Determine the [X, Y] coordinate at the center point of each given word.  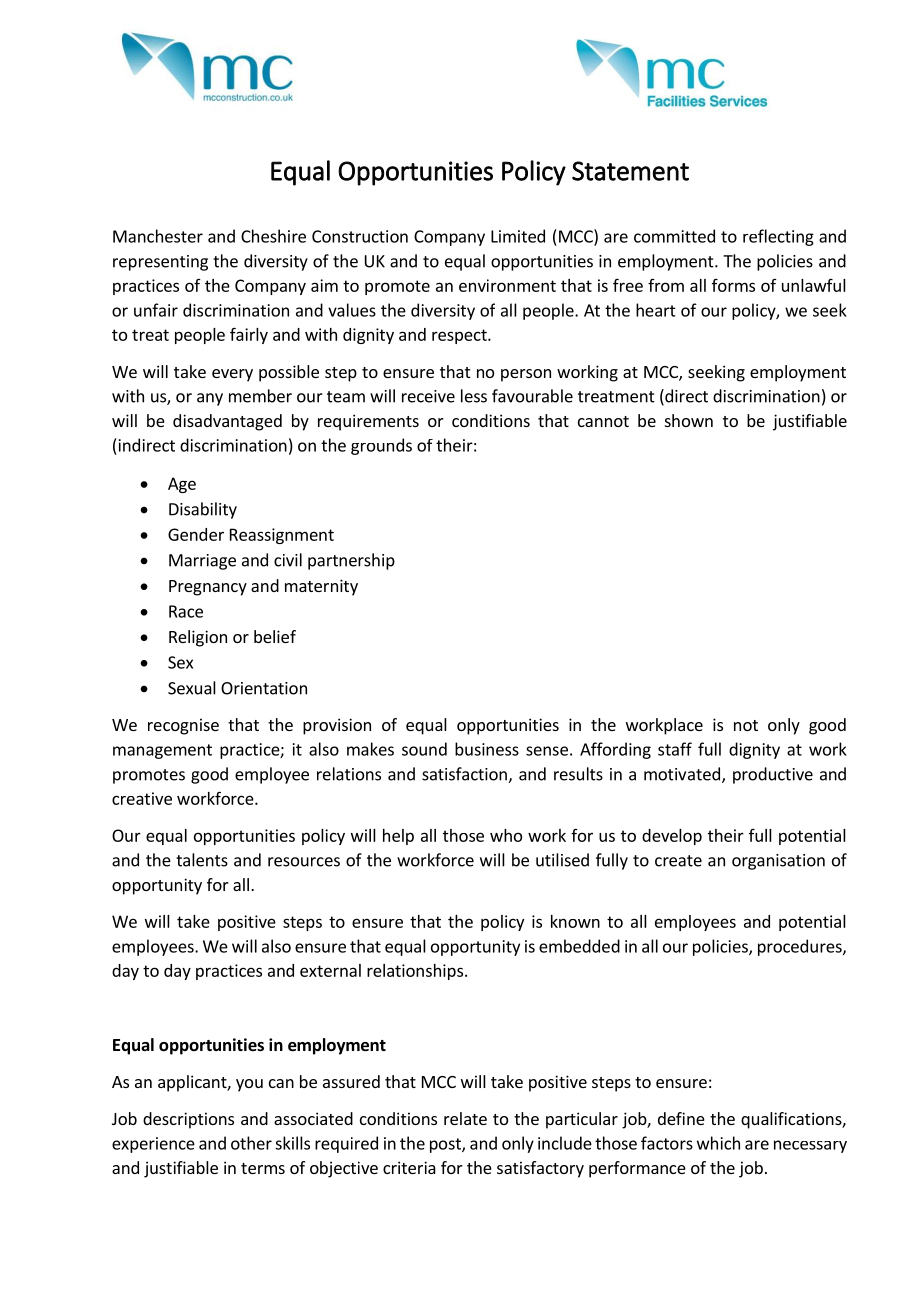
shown [689, 420]
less [474, 396]
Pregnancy [208, 588]
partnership [351, 561]
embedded [579, 946]
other [251, 1143]
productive [773, 775]
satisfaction [465, 775]
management [162, 751]
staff [675, 749]
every [232, 375]
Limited [518, 236]
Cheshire [273, 236]
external [330, 970]
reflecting [778, 237]
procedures [801, 947]
